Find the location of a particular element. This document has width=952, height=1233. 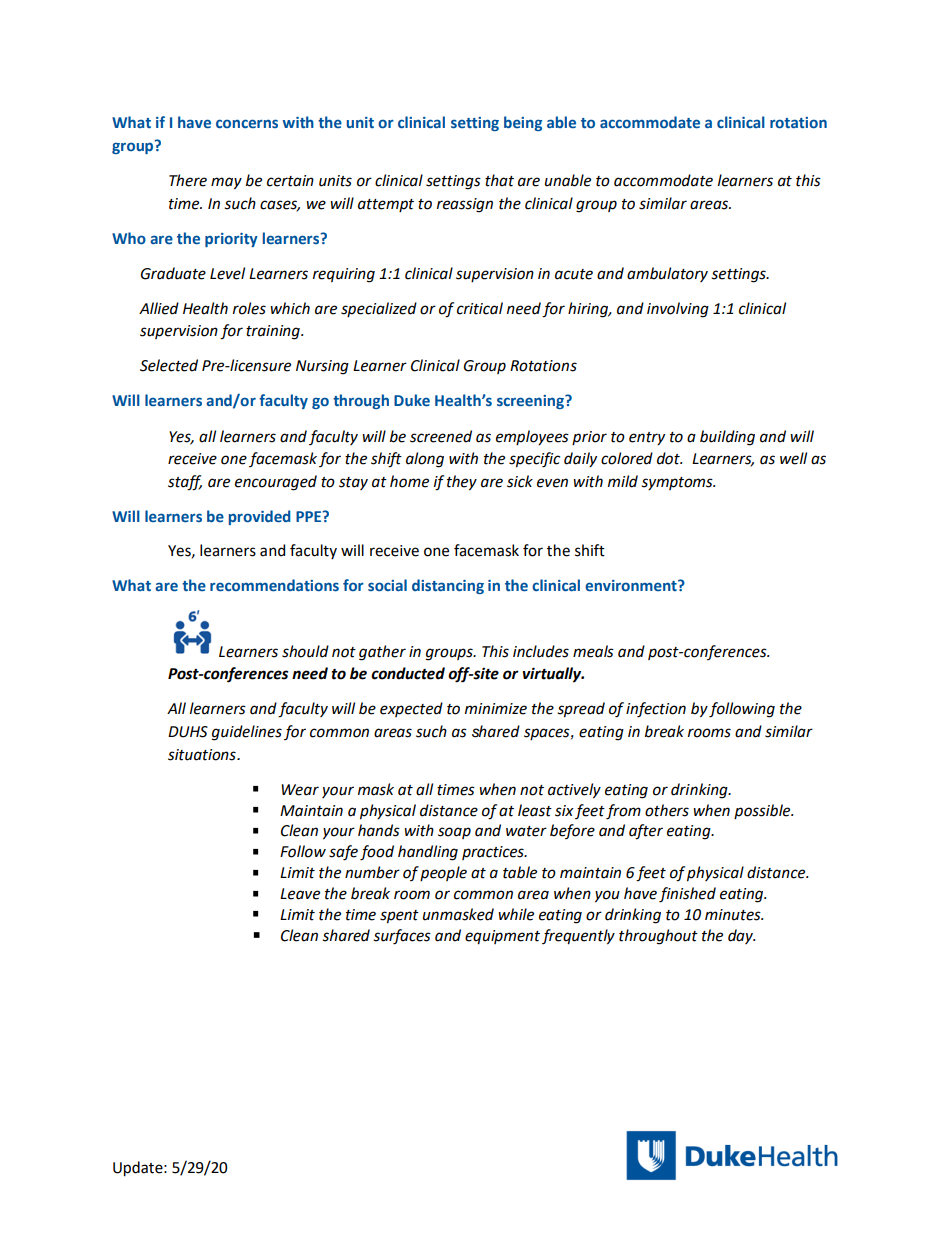

concerns is located at coordinates (247, 124).
